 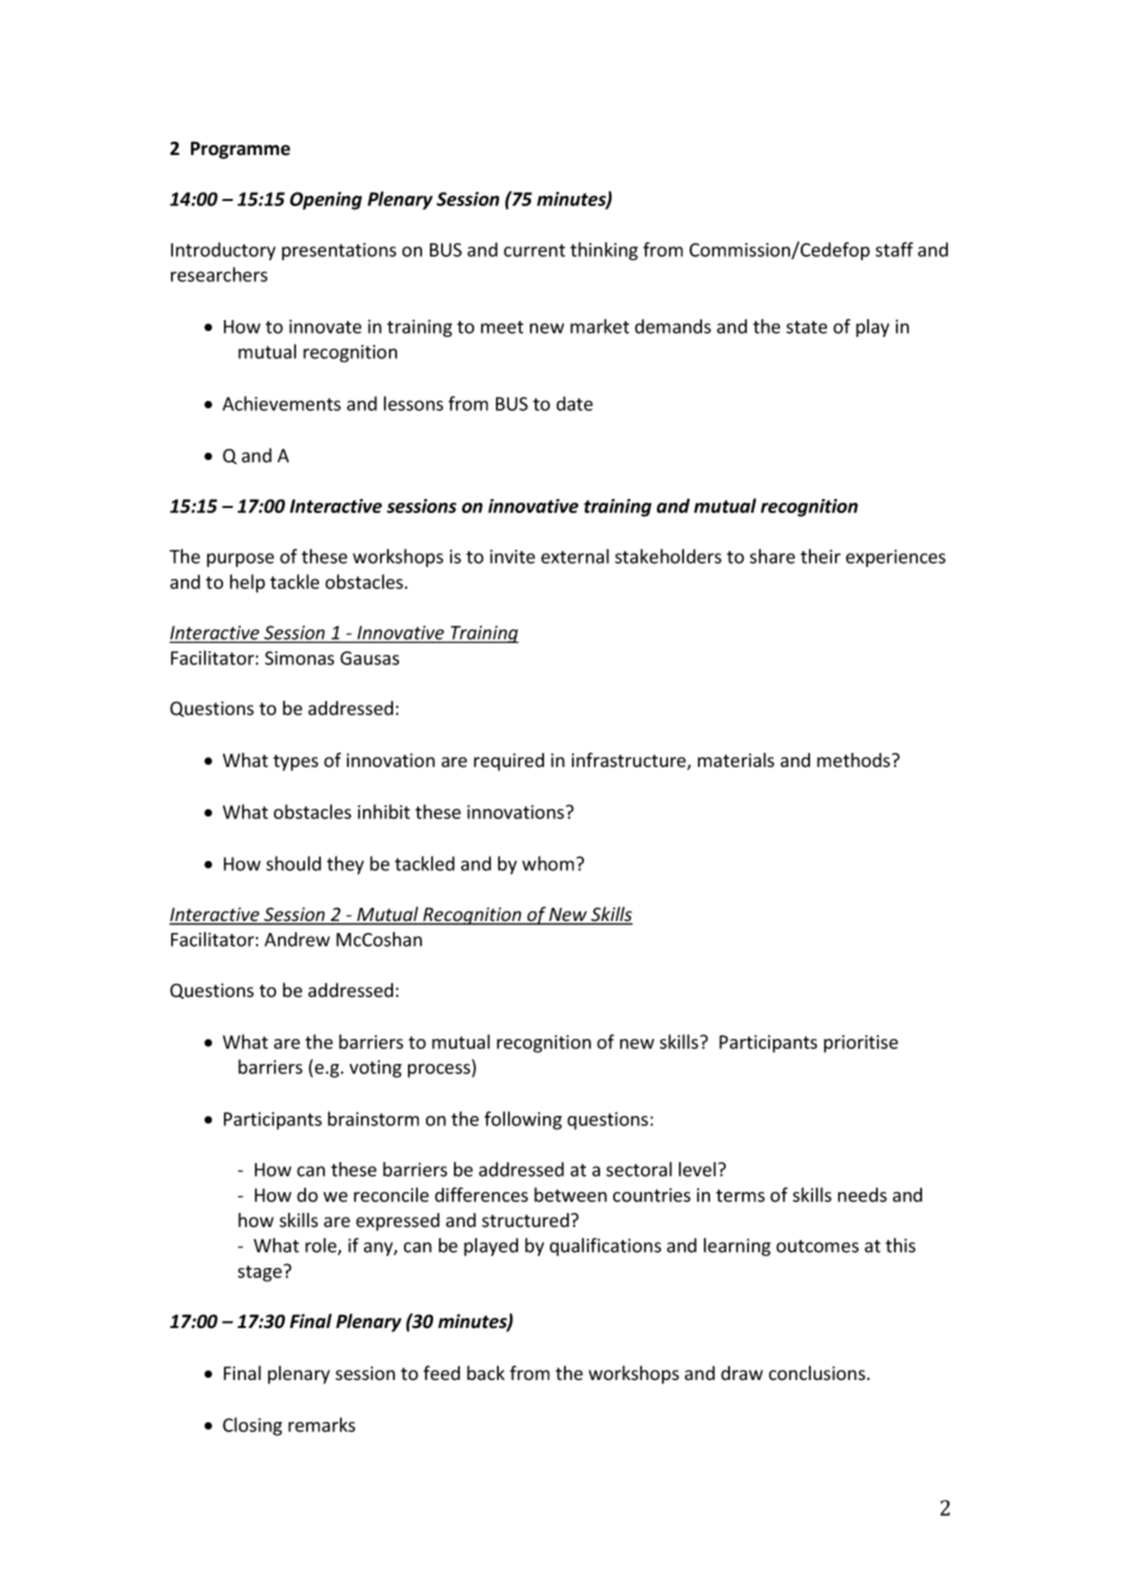 What do you see at coordinates (894, 249) in the screenshot?
I see `staff` at bounding box center [894, 249].
